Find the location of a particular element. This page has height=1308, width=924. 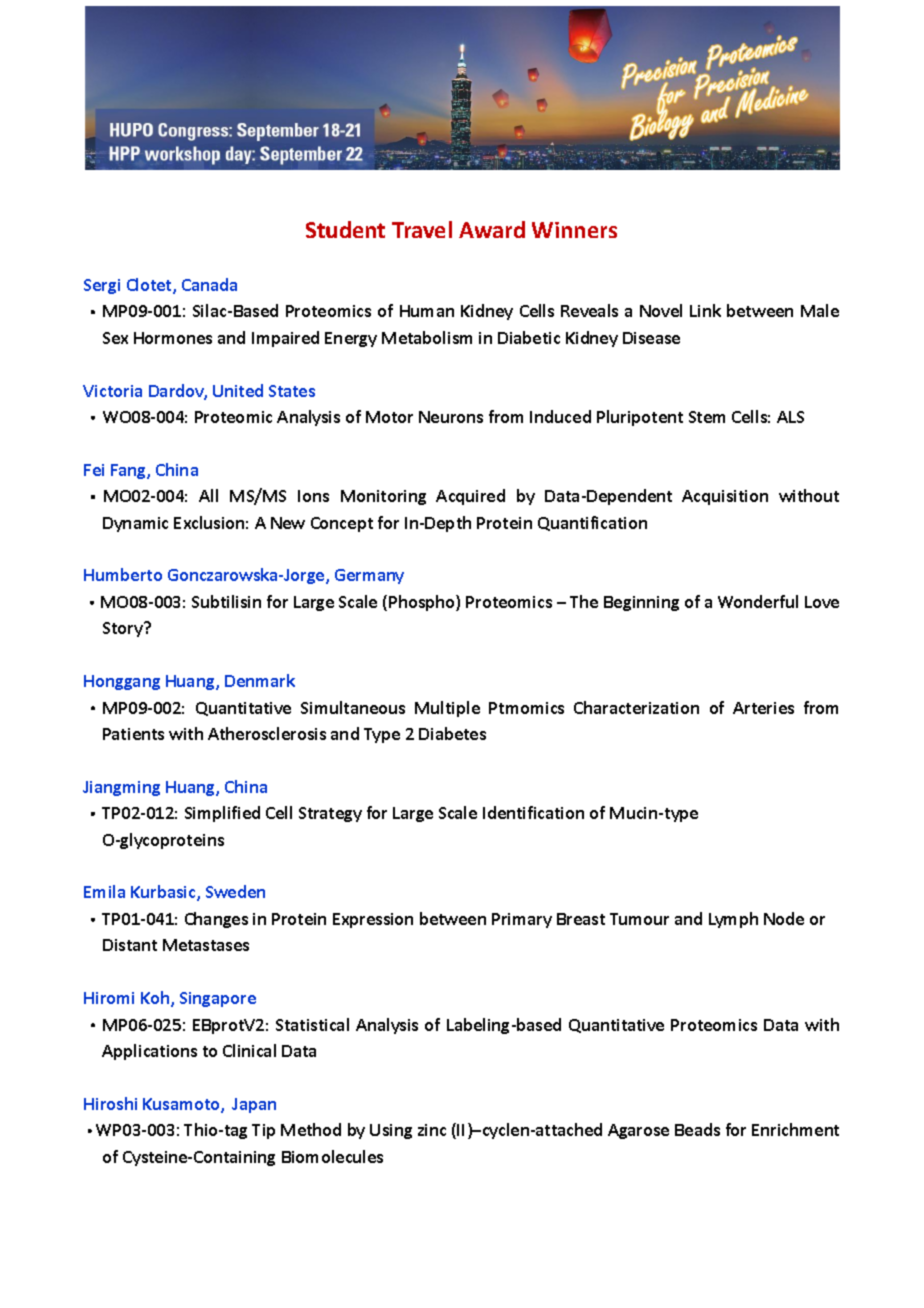

Canada is located at coordinates (209, 284).
